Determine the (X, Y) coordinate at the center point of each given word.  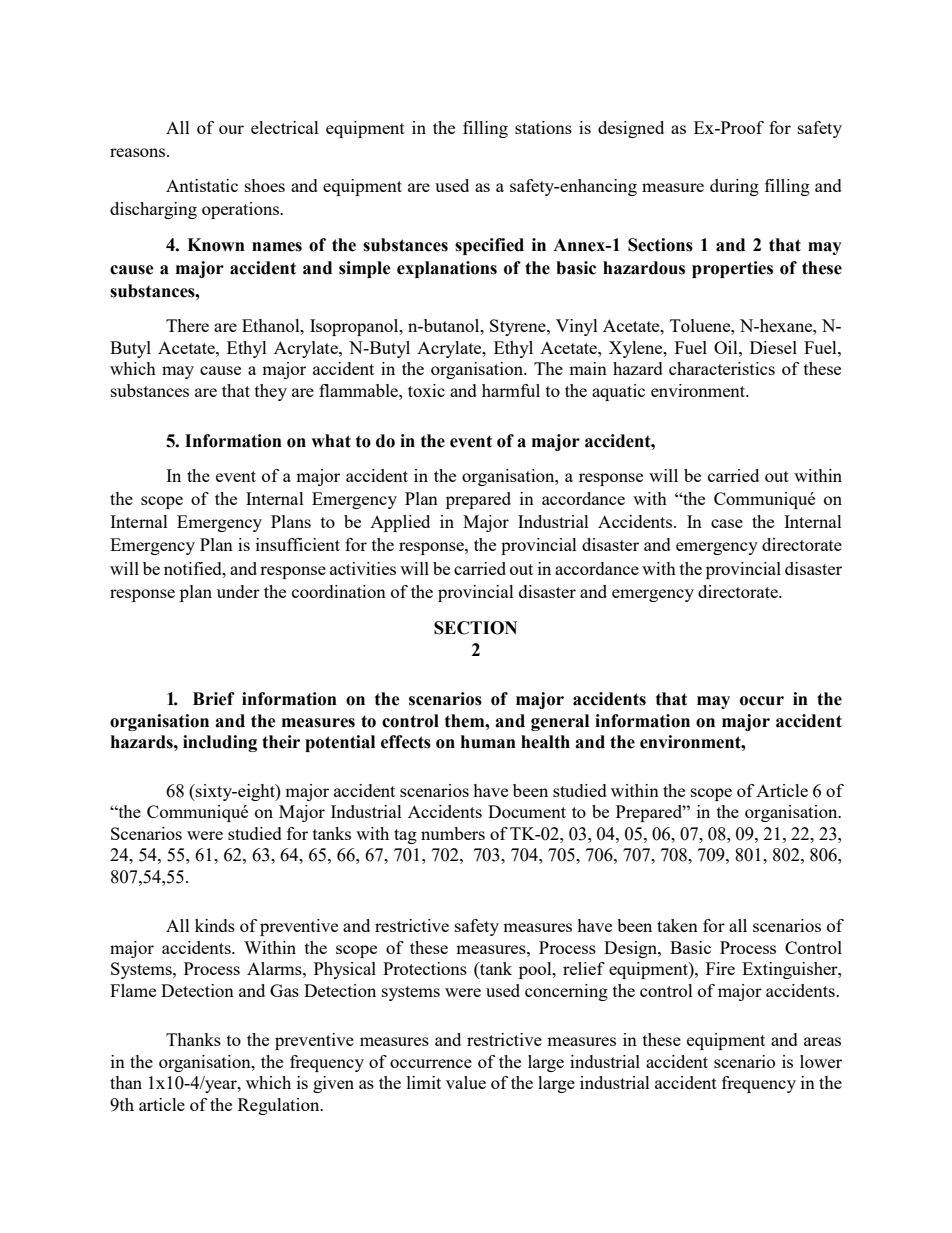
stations (543, 127)
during (734, 187)
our (231, 129)
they (271, 392)
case (727, 523)
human (488, 742)
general (560, 722)
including (220, 743)
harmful (511, 390)
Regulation (280, 1106)
